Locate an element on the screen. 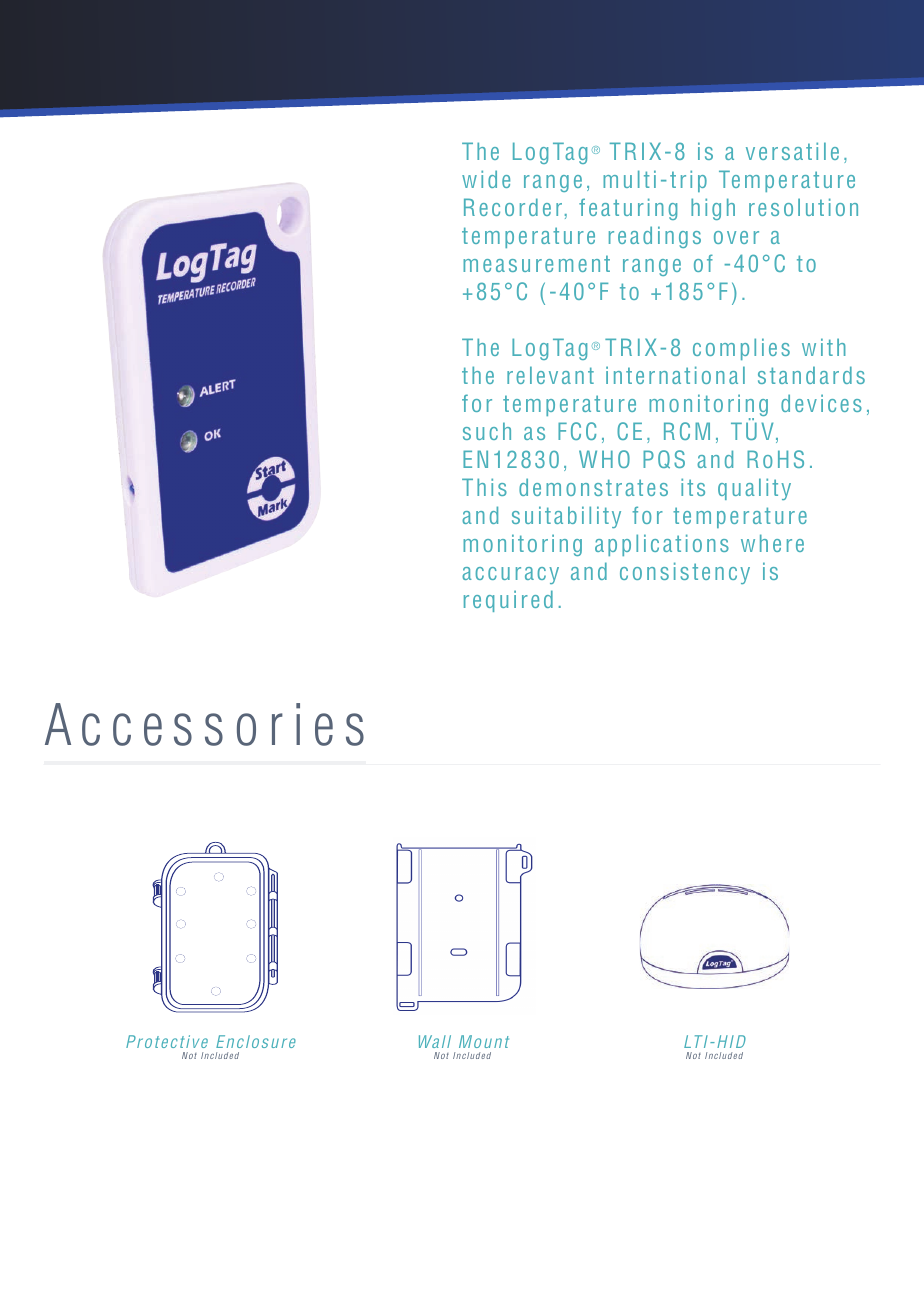  This is located at coordinates (484, 487).
